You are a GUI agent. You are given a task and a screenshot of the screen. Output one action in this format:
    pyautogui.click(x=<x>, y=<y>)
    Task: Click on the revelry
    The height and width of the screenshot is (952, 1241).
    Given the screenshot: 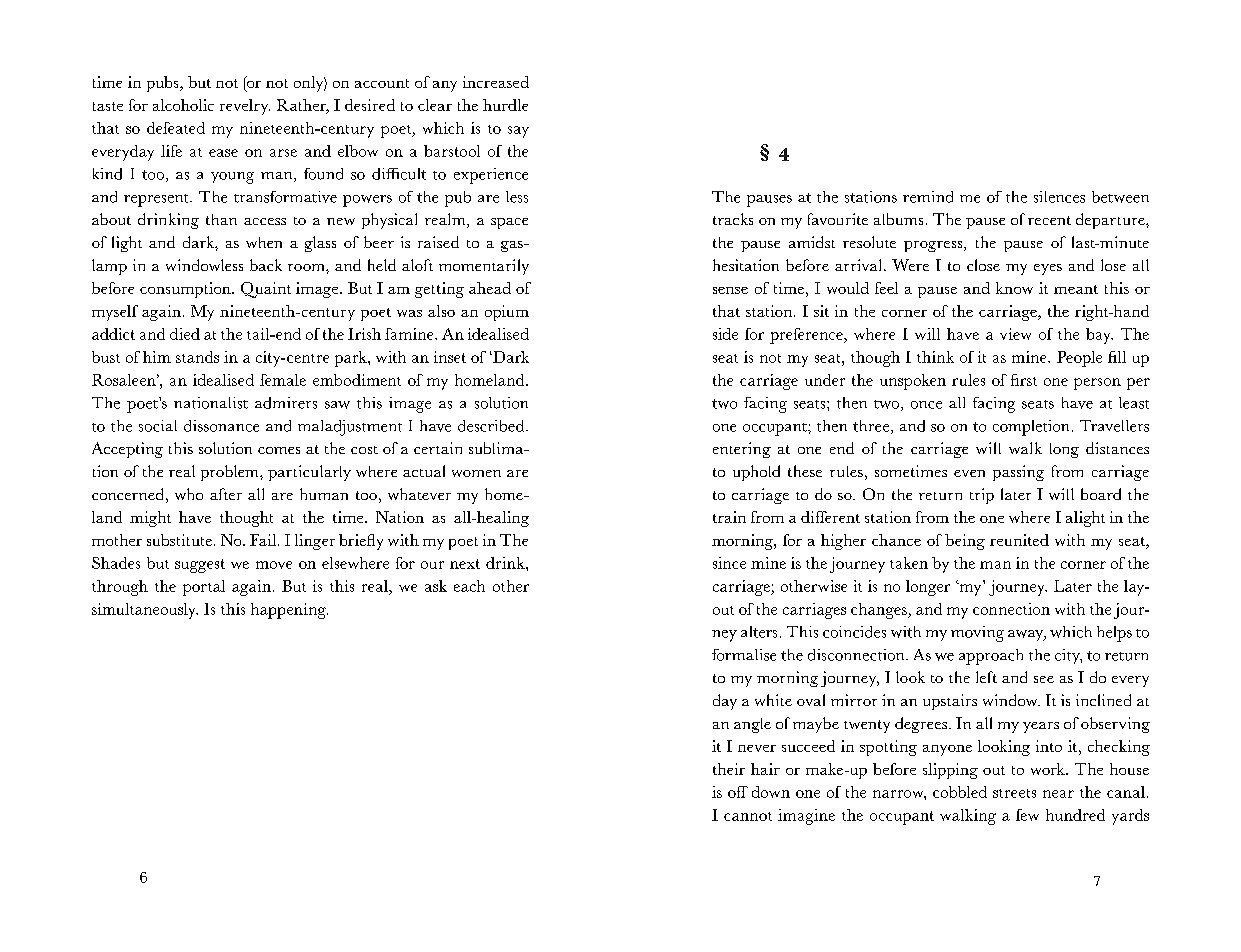 What is the action you would take?
    pyautogui.click(x=245, y=107)
